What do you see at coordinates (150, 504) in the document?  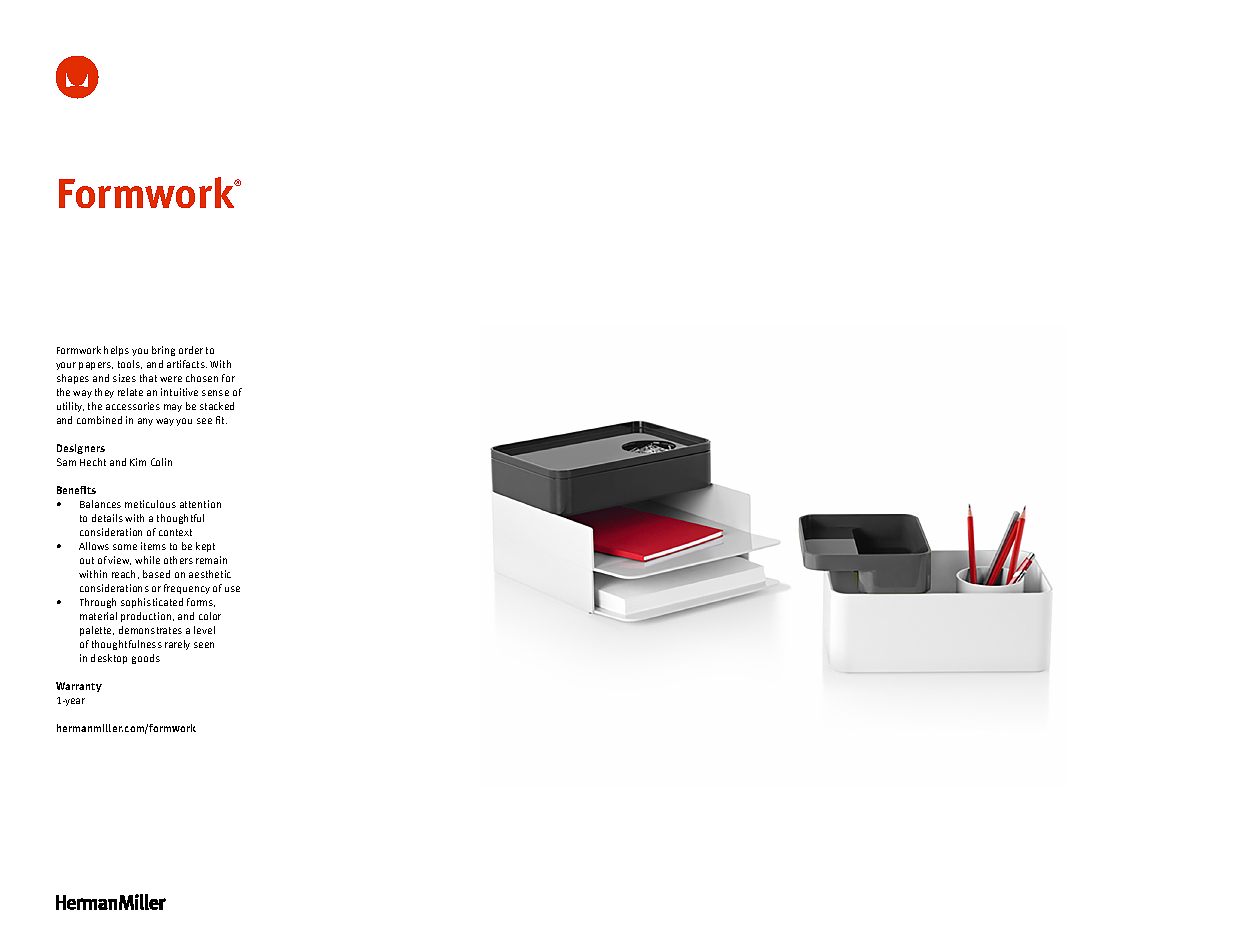 I see `meticulous` at bounding box center [150, 504].
